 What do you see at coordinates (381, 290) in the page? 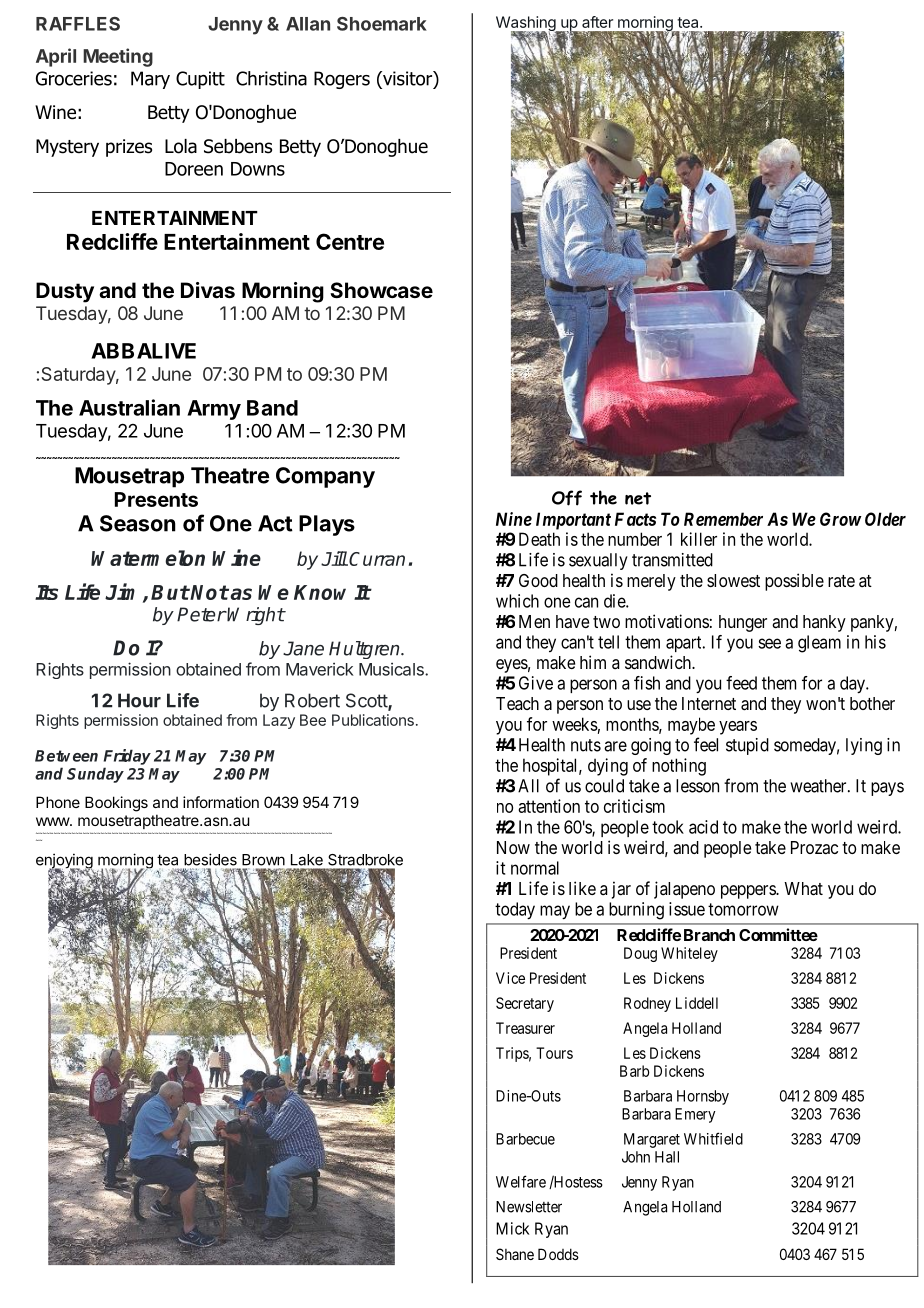
I see `Showcase` at bounding box center [381, 290].
